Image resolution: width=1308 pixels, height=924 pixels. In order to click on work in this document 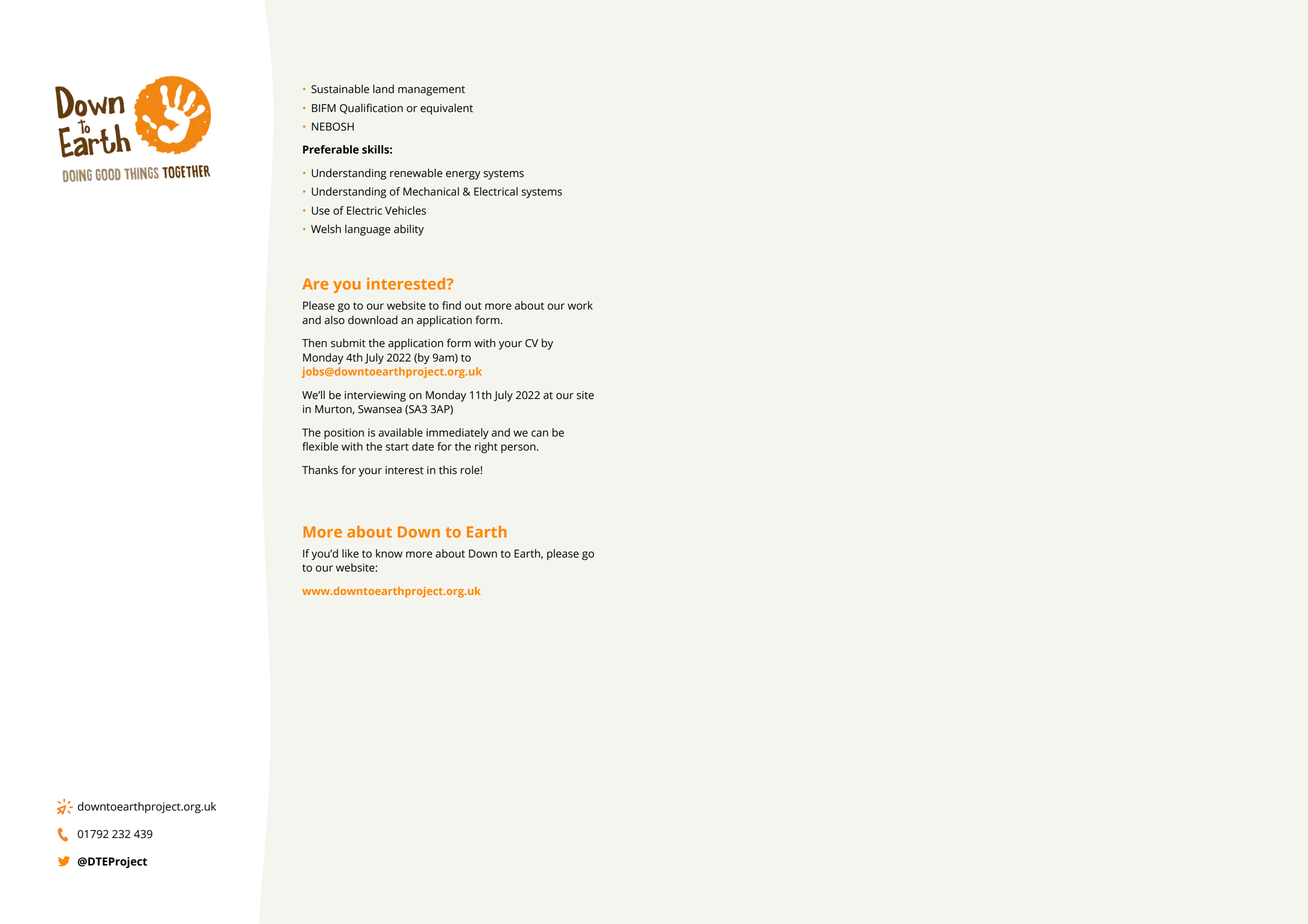, I will do `click(580, 305)`.
